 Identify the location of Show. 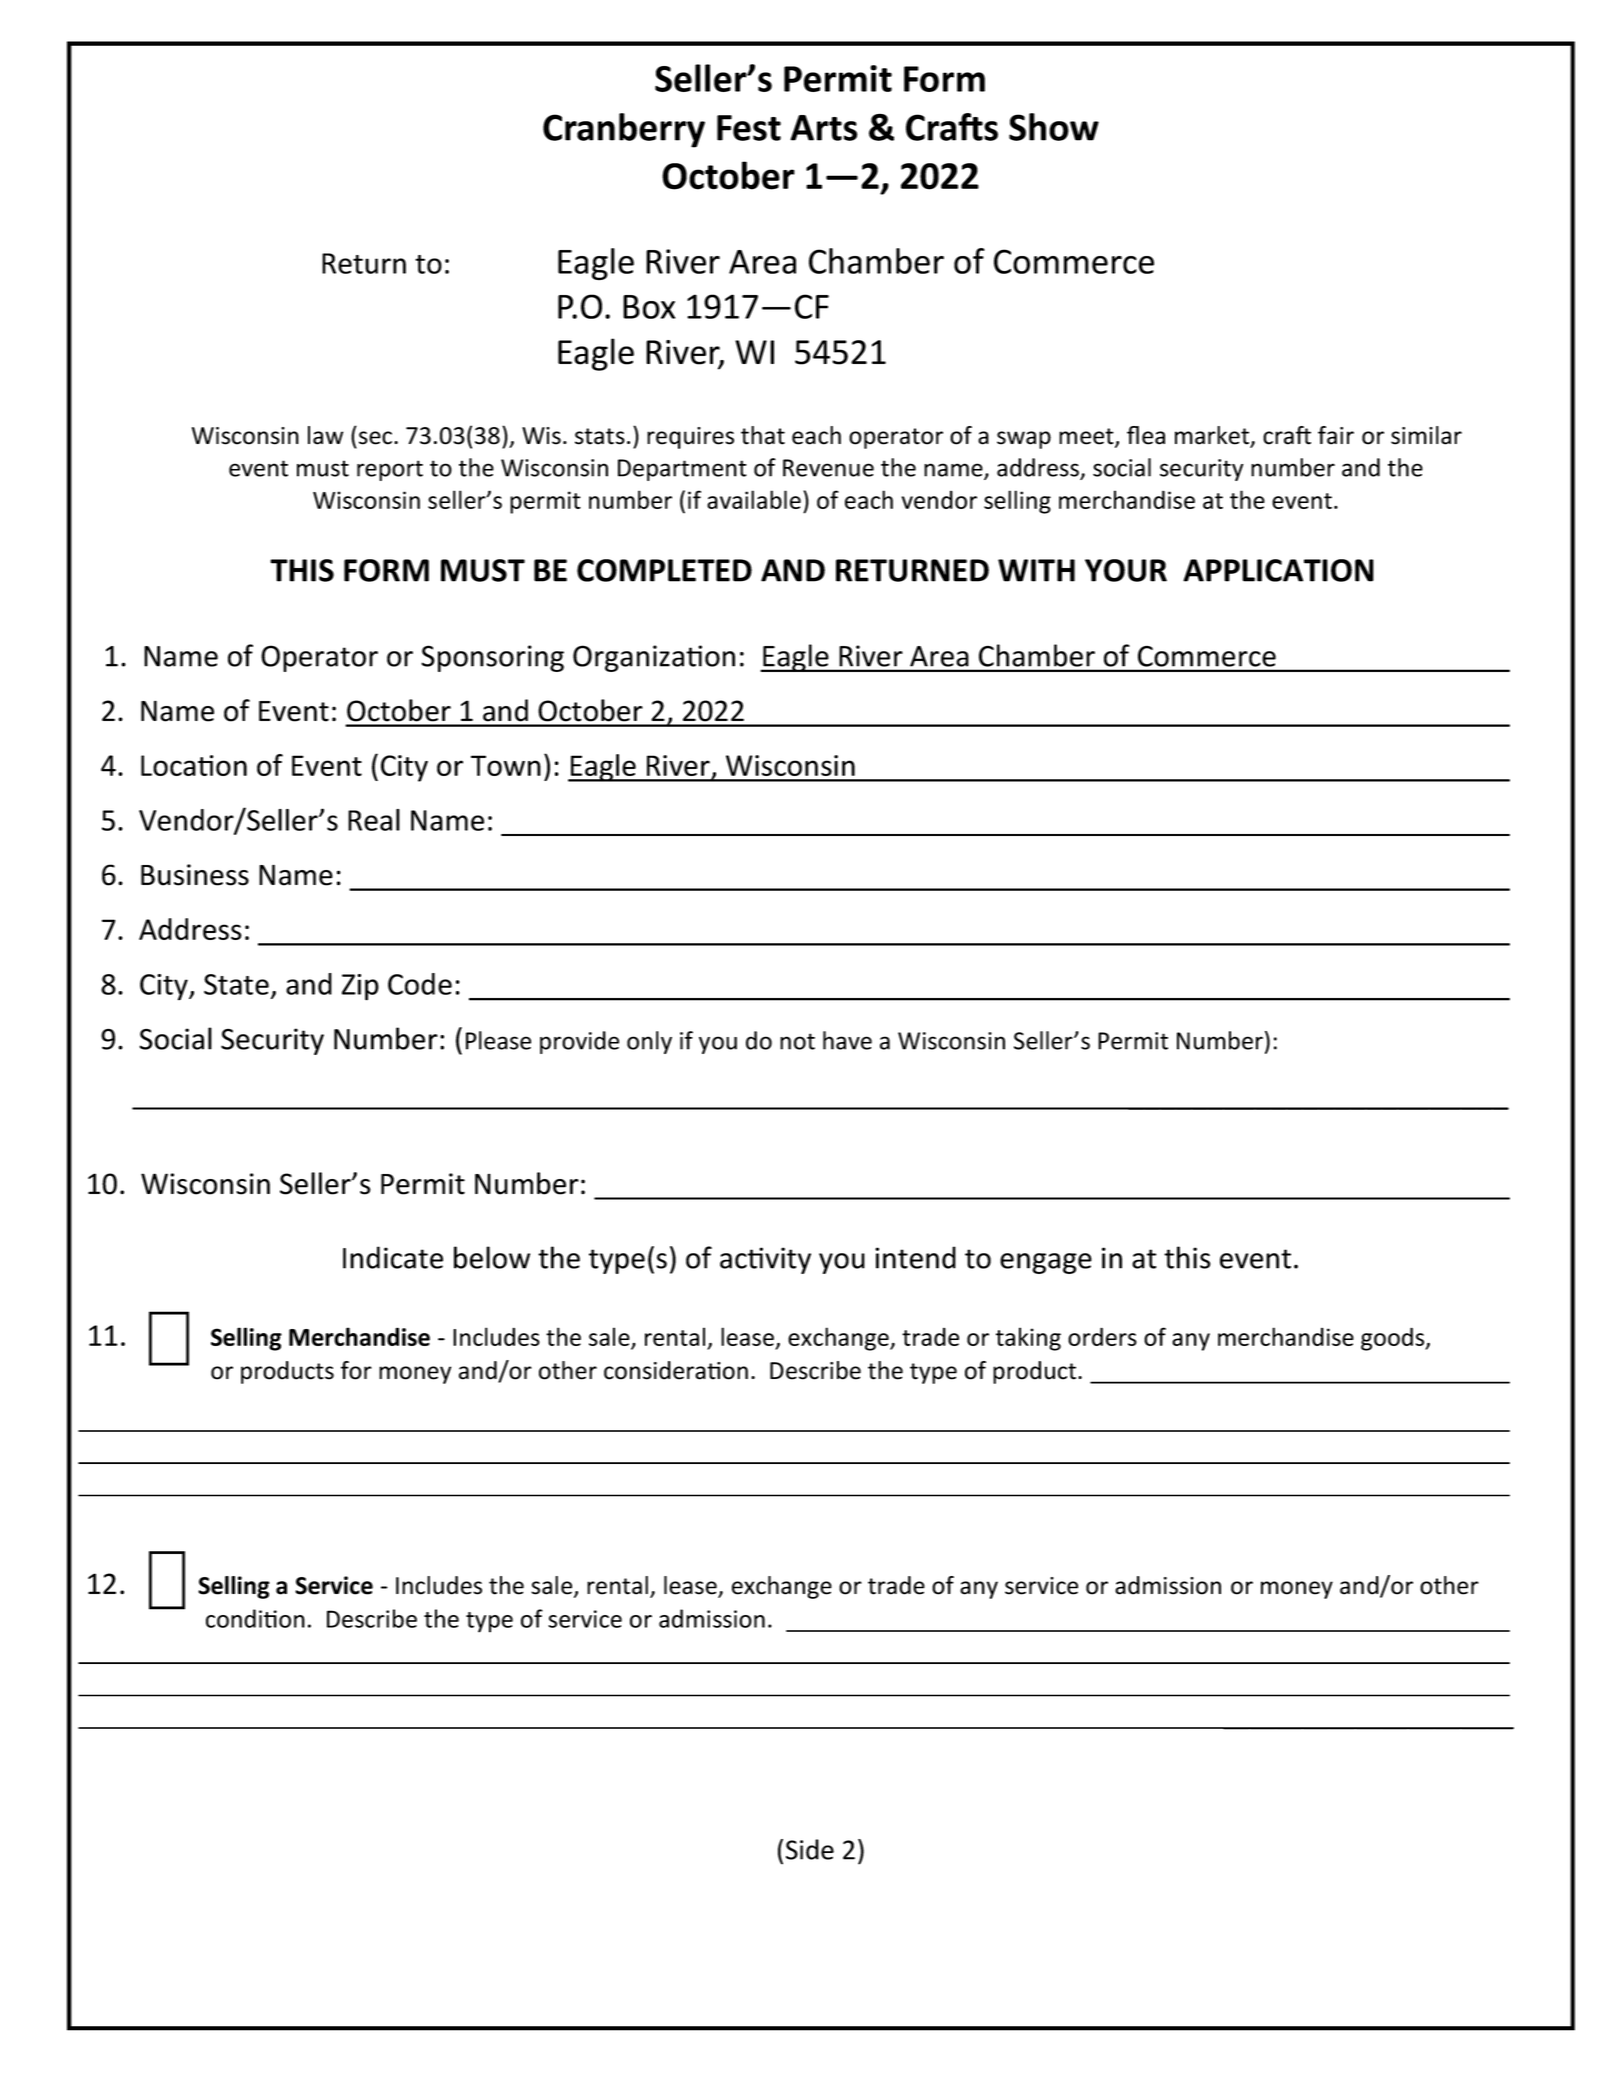
(1054, 127).
